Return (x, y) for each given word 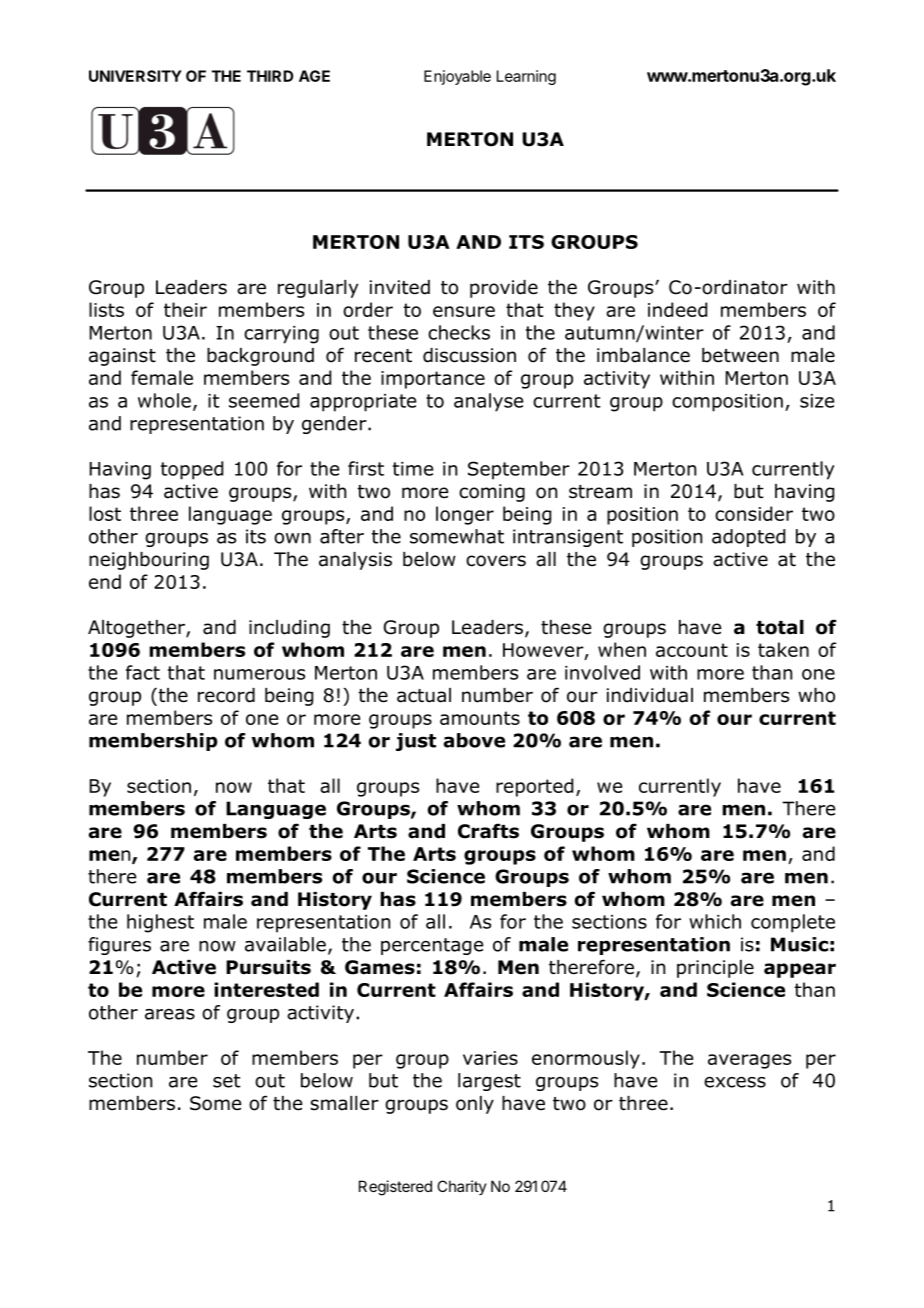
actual (424, 695)
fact (143, 672)
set (227, 1081)
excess (735, 1082)
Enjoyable (457, 77)
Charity (462, 1187)
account (692, 650)
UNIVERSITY (135, 76)
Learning (526, 77)
